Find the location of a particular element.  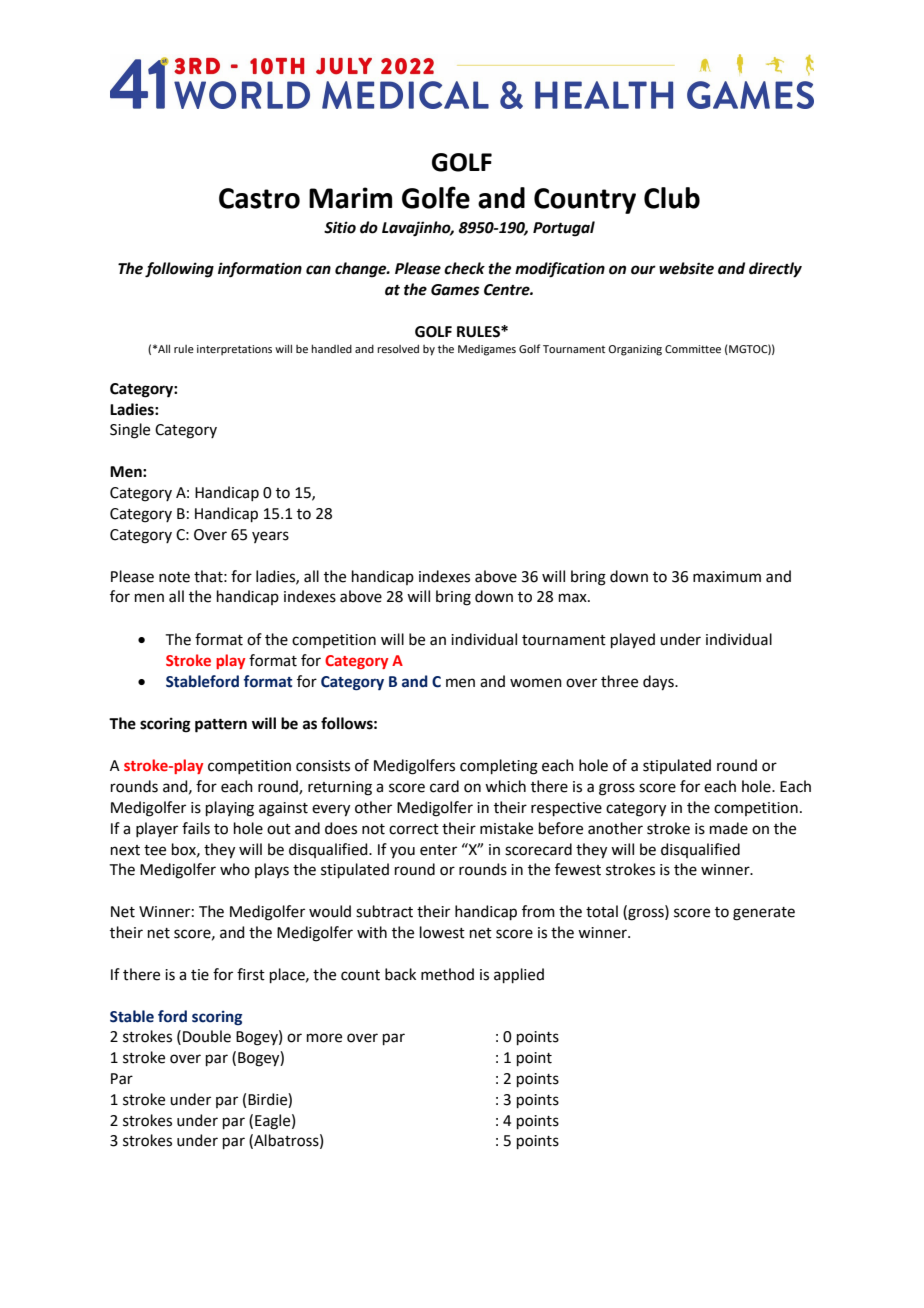

women is located at coordinates (536, 683).
